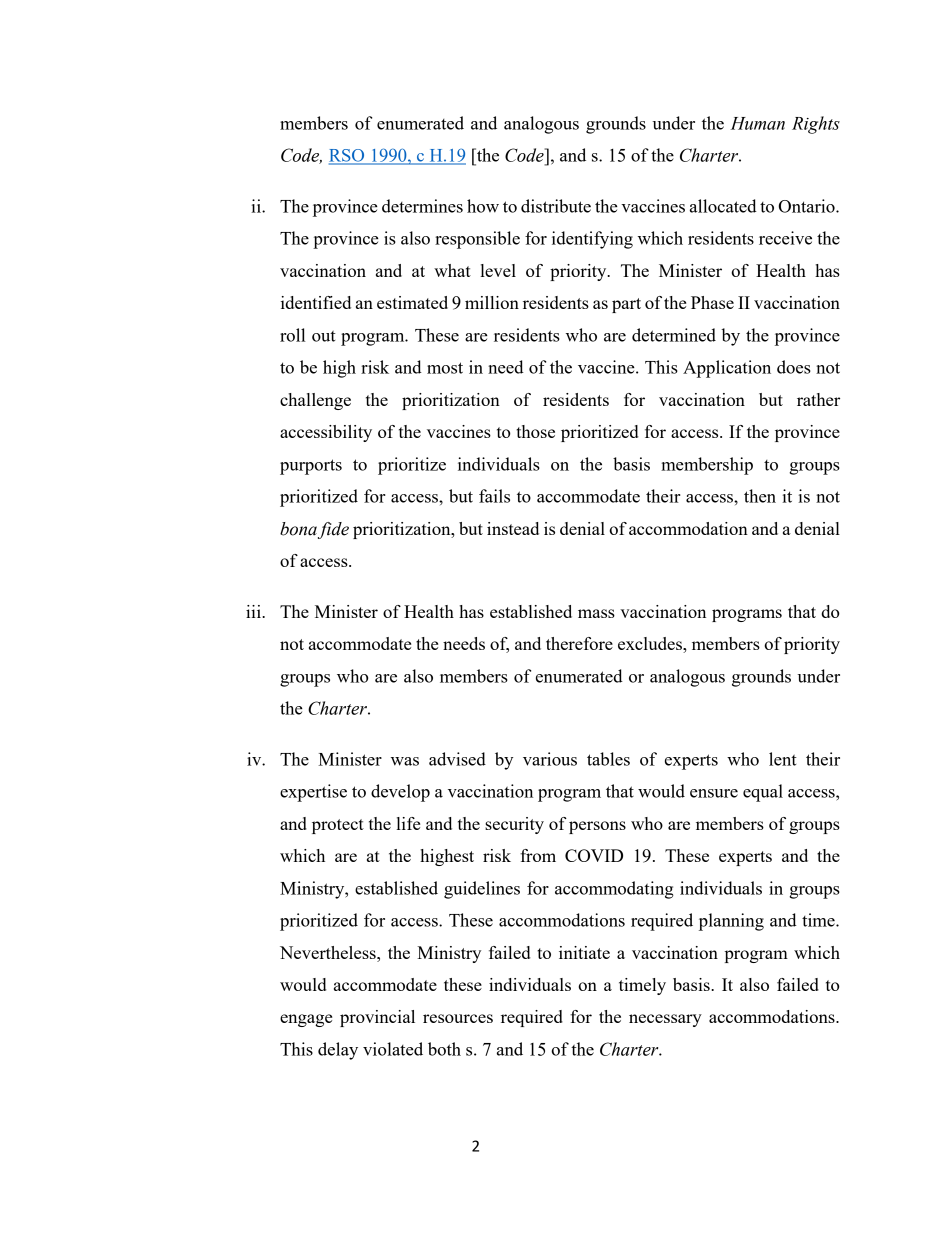  I want to click on resources, so click(458, 1018).
